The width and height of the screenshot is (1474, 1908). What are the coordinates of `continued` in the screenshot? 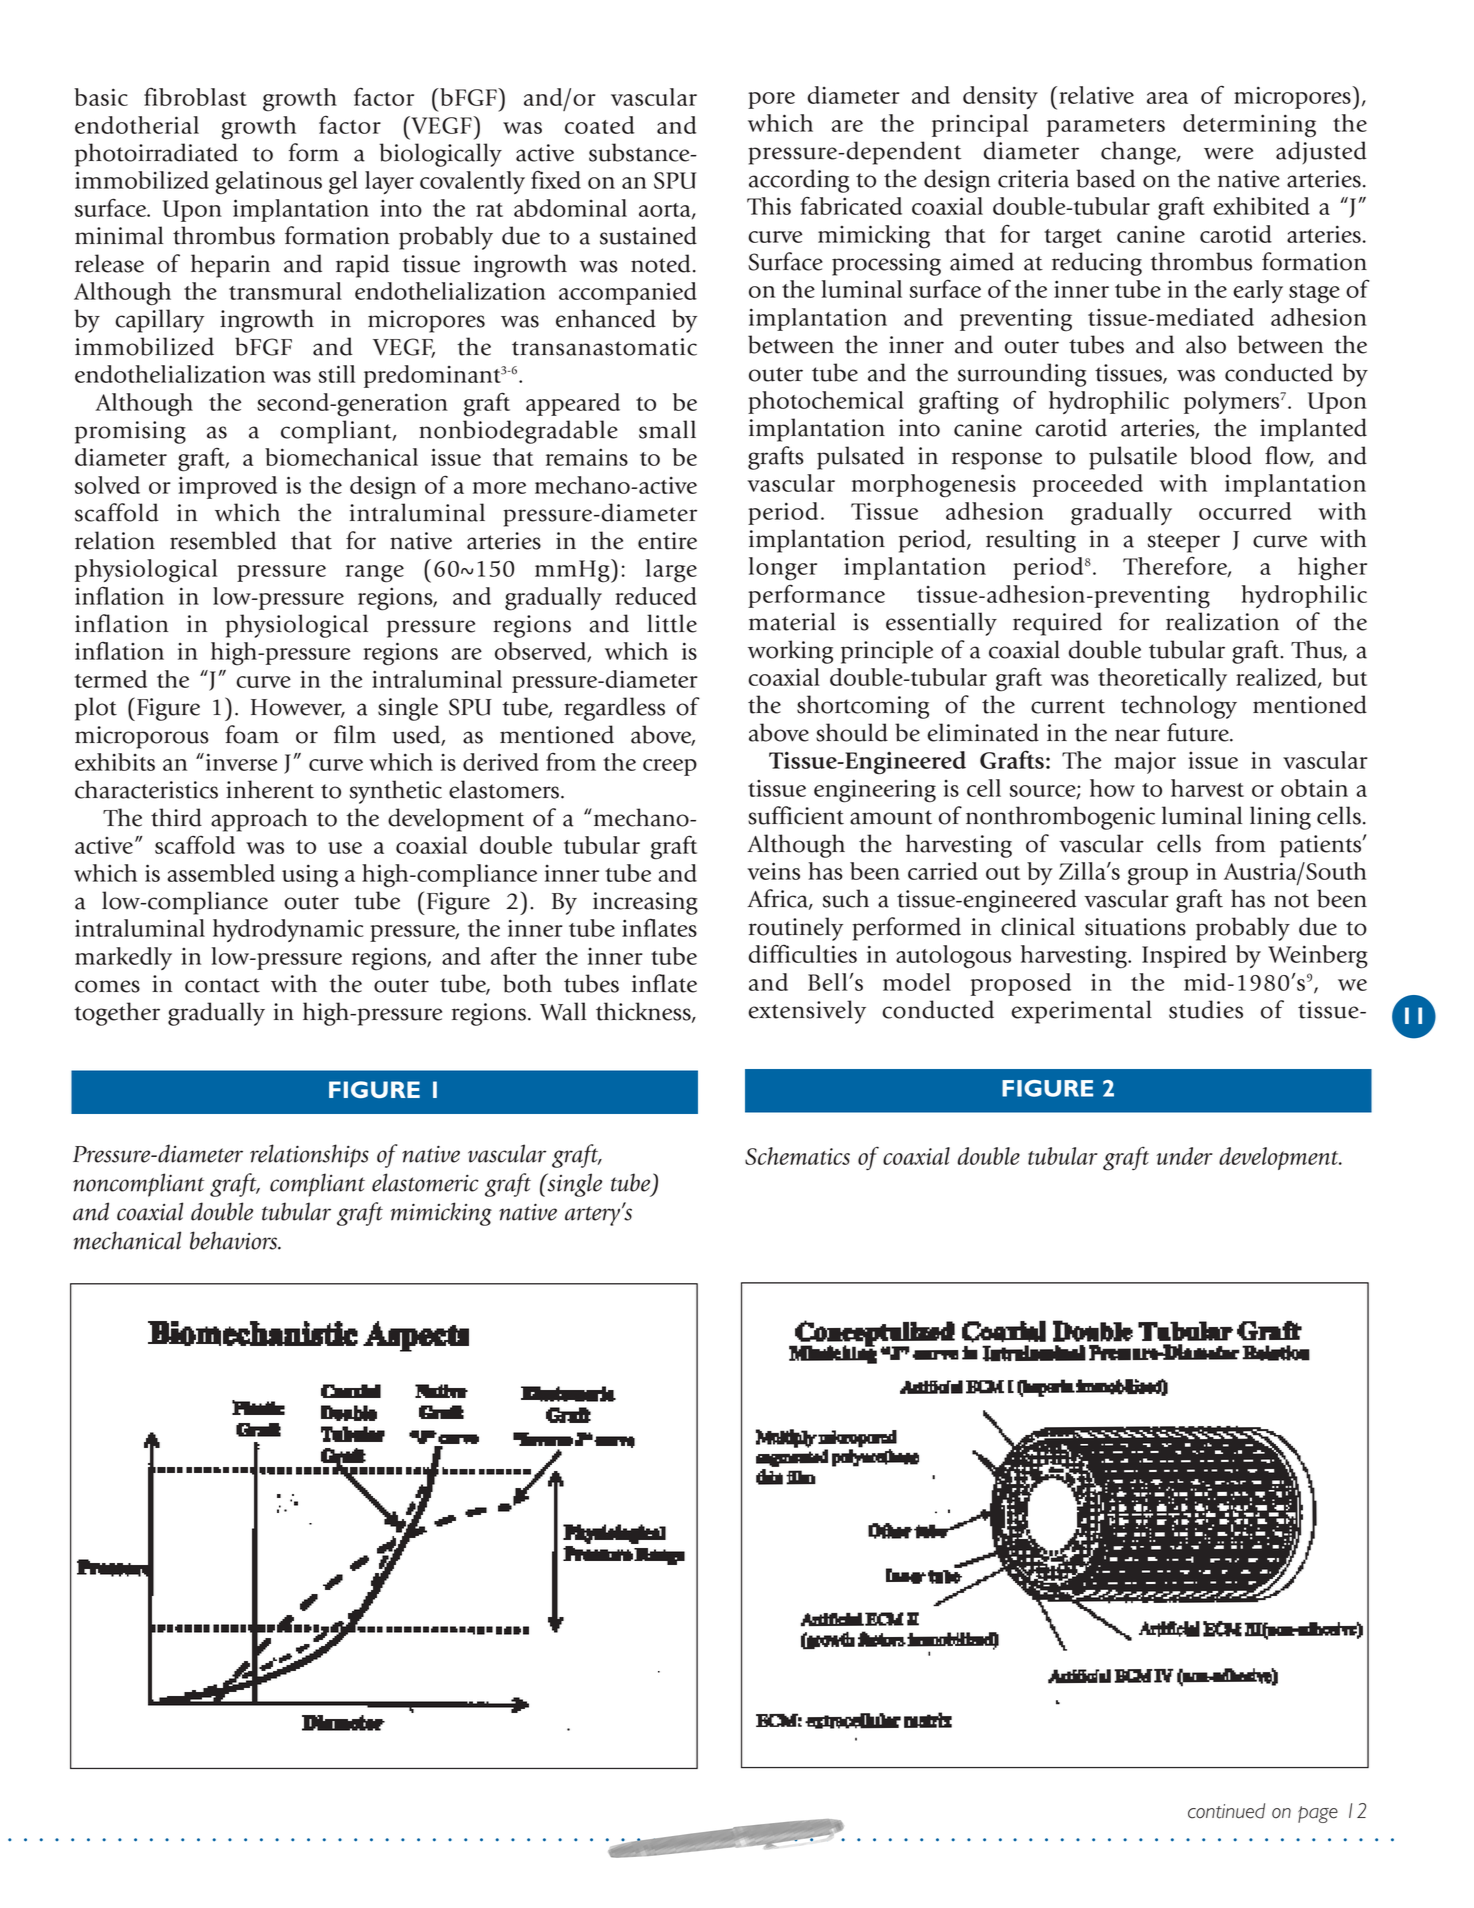 It's located at (1226, 1811).
